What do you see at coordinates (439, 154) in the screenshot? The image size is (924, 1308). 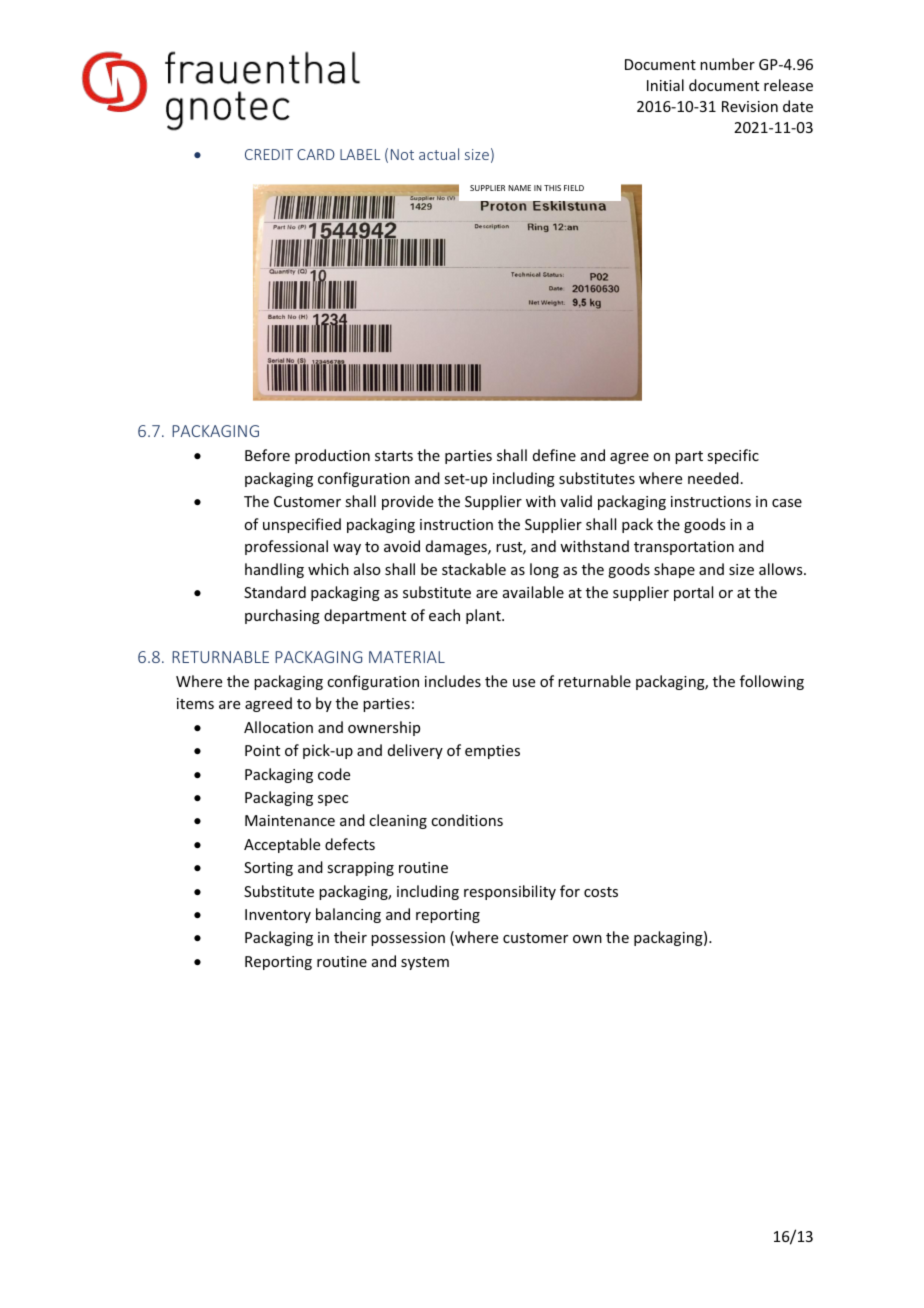 I see `actual` at bounding box center [439, 154].
